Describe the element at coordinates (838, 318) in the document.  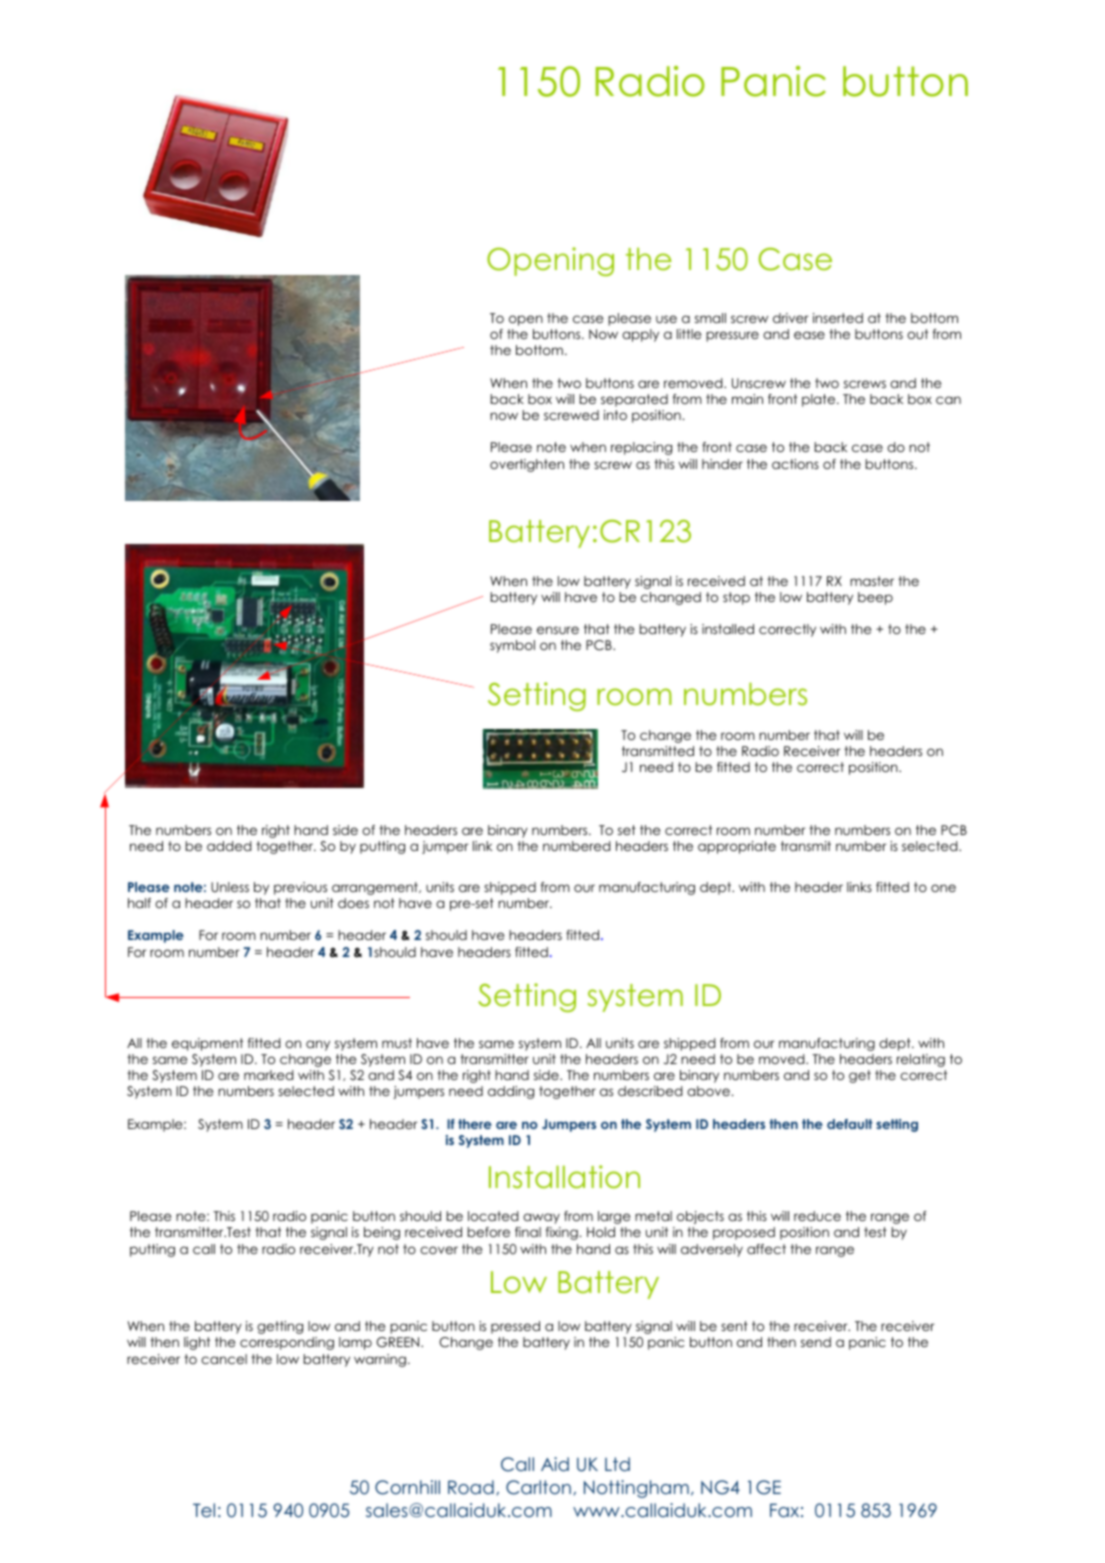
I see `inserted` at that location.
